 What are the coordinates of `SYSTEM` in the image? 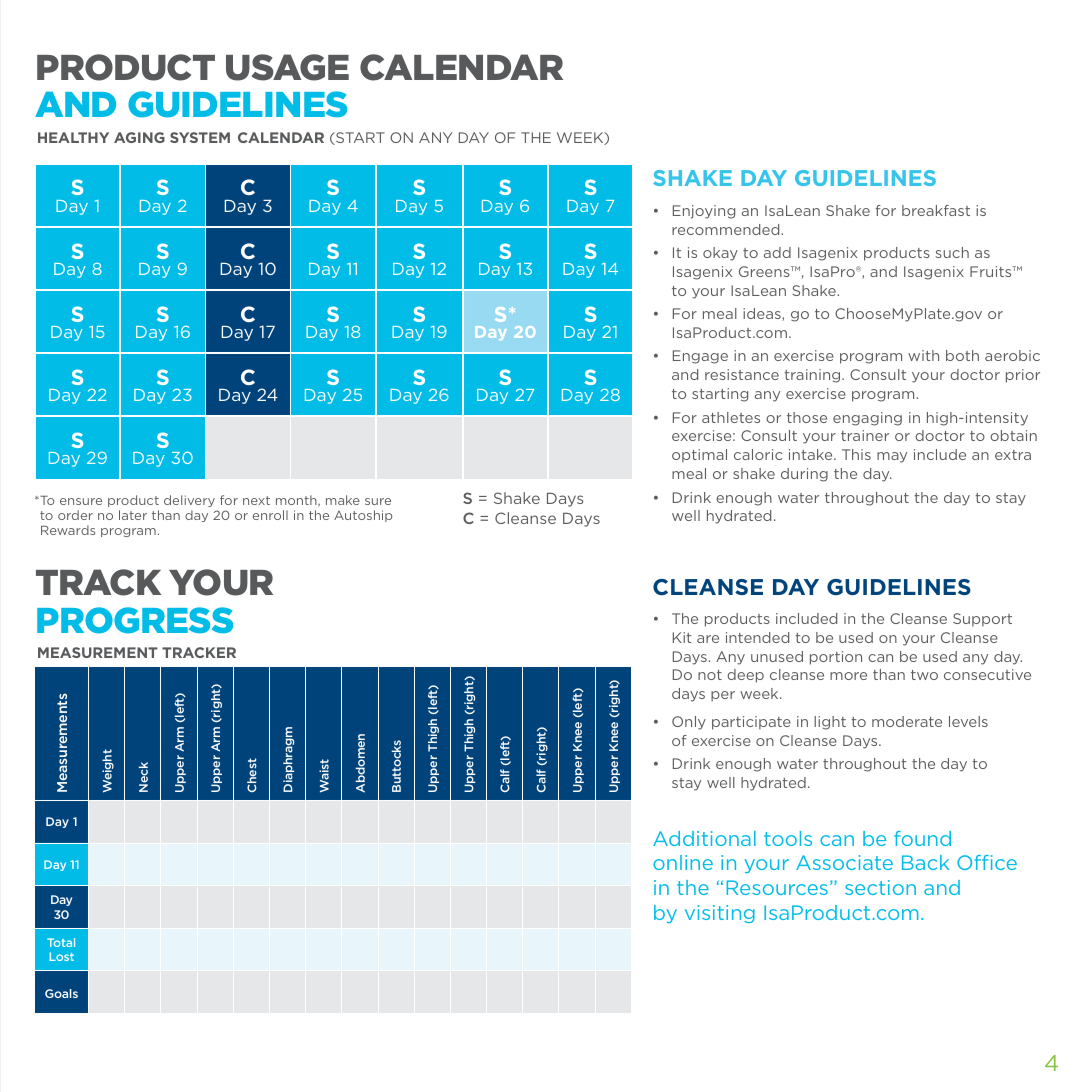 It's located at (200, 137).
